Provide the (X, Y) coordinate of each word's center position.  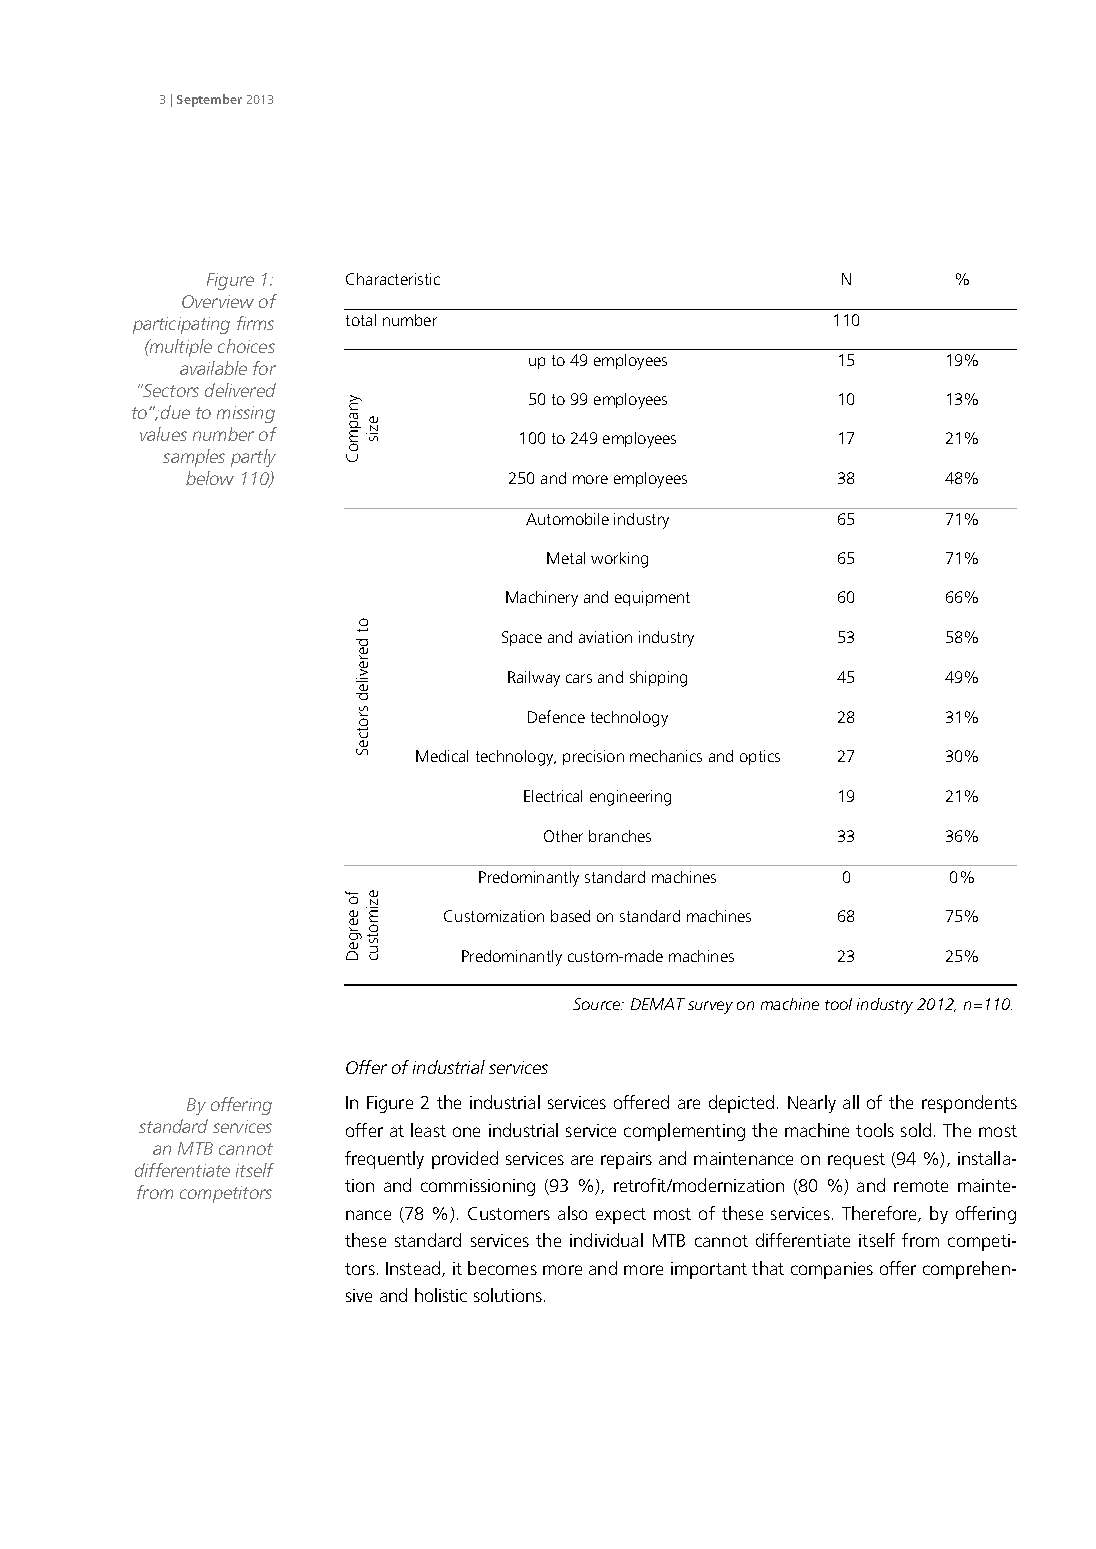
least (428, 1130)
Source (598, 1004)
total (361, 320)
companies (832, 1270)
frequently (384, 1160)
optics (760, 757)
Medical (442, 756)
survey (710, 1007)
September (209, 100)
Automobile (567, 519)
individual (606, 1240)
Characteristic (393, 279)
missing (246, 414)
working (619, 560)
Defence (556, 716)
